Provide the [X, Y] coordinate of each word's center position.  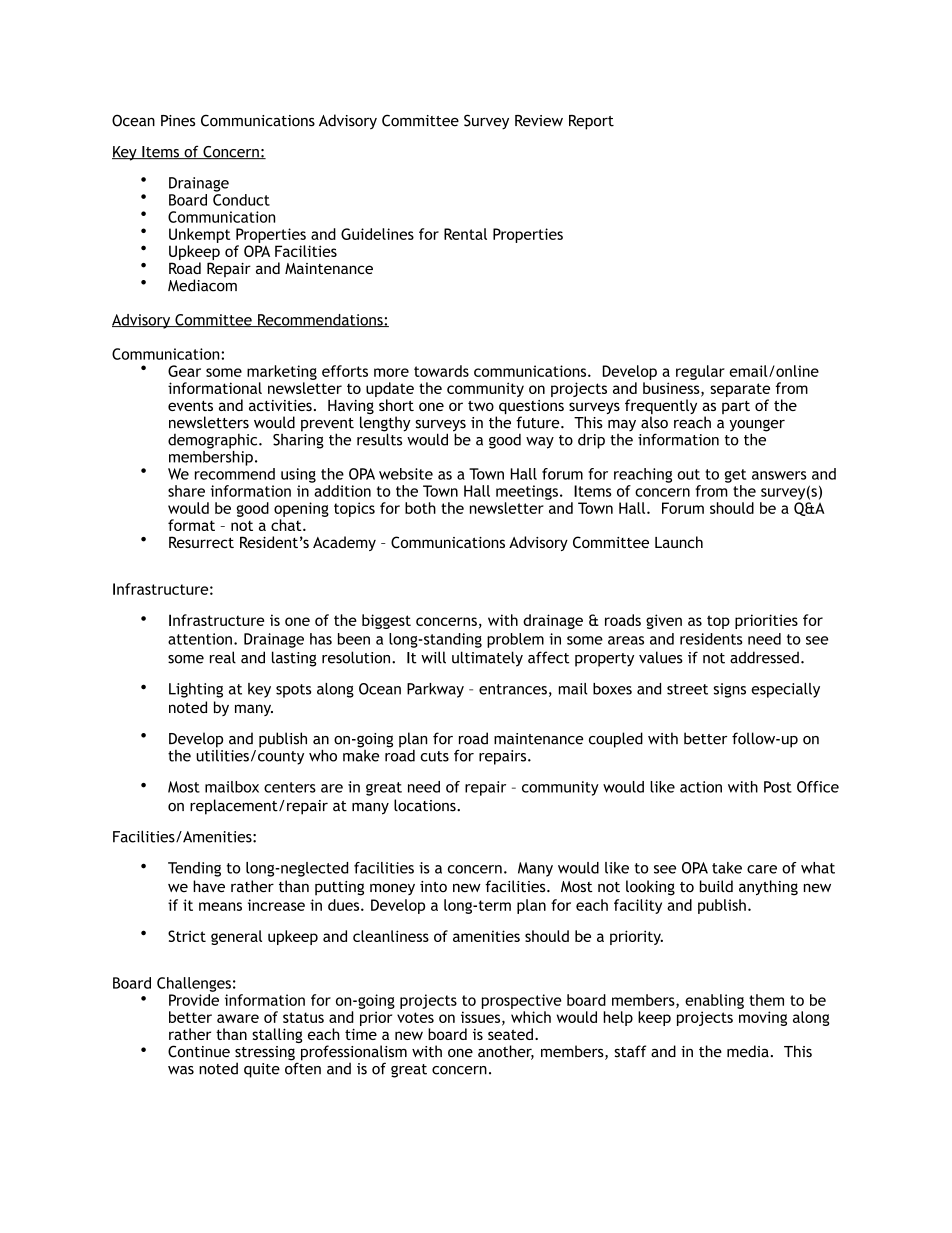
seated [510, 1034]
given [664, 621]
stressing [265, 1054]
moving [763, 1018]
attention [200, 639]
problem [515, 640]
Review [539, 121]
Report [591, 122]
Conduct [241, 200]
